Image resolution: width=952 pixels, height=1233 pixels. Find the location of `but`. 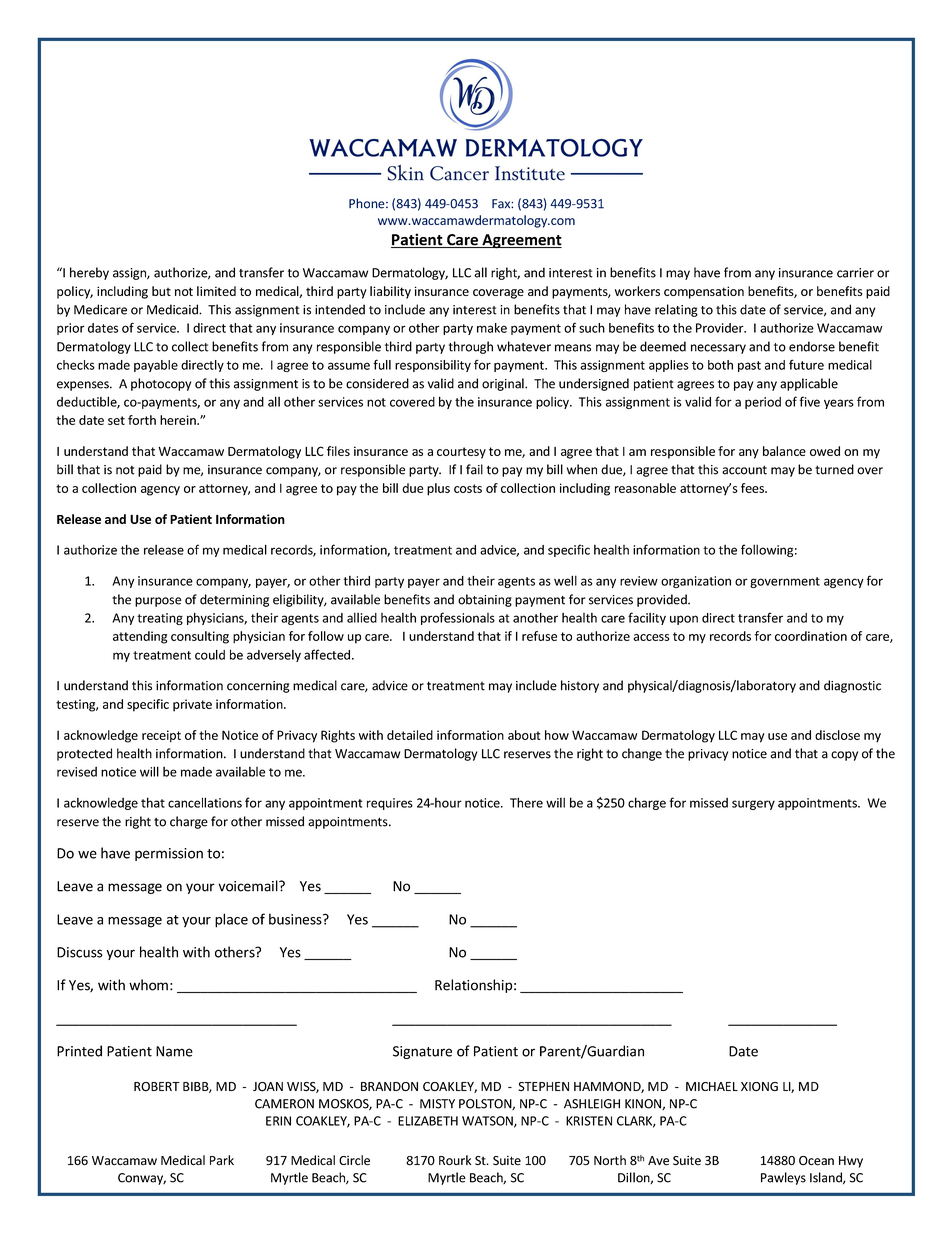

but is located at coordinates (161, 291).
